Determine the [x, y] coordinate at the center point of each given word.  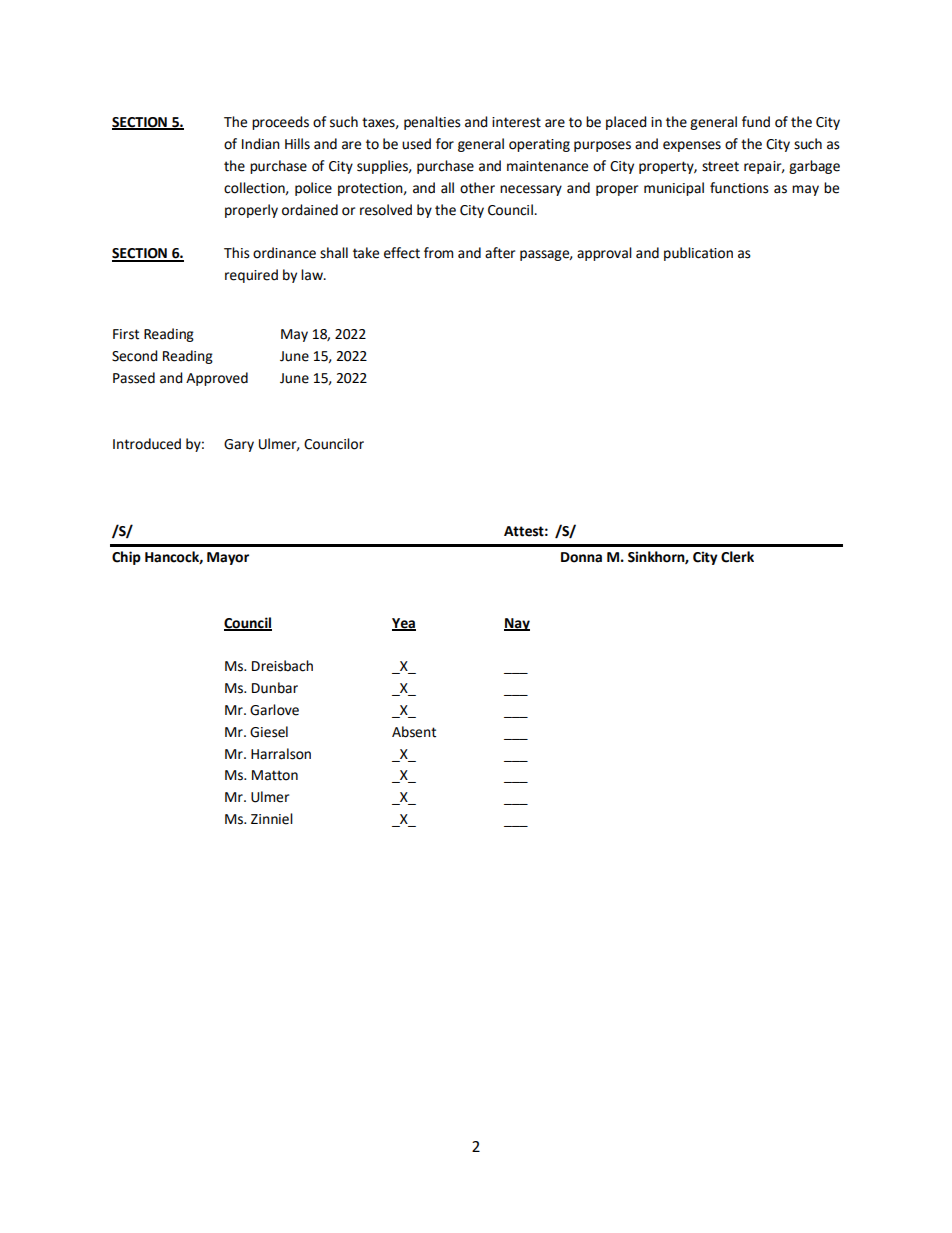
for [445, 144]
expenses [692, 146]
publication [698, 254]
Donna [581, 557]
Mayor [228, 558]
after [500, 253]
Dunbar [275, 688]
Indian [261, 144]
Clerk [737, 557]
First [126, 334]
